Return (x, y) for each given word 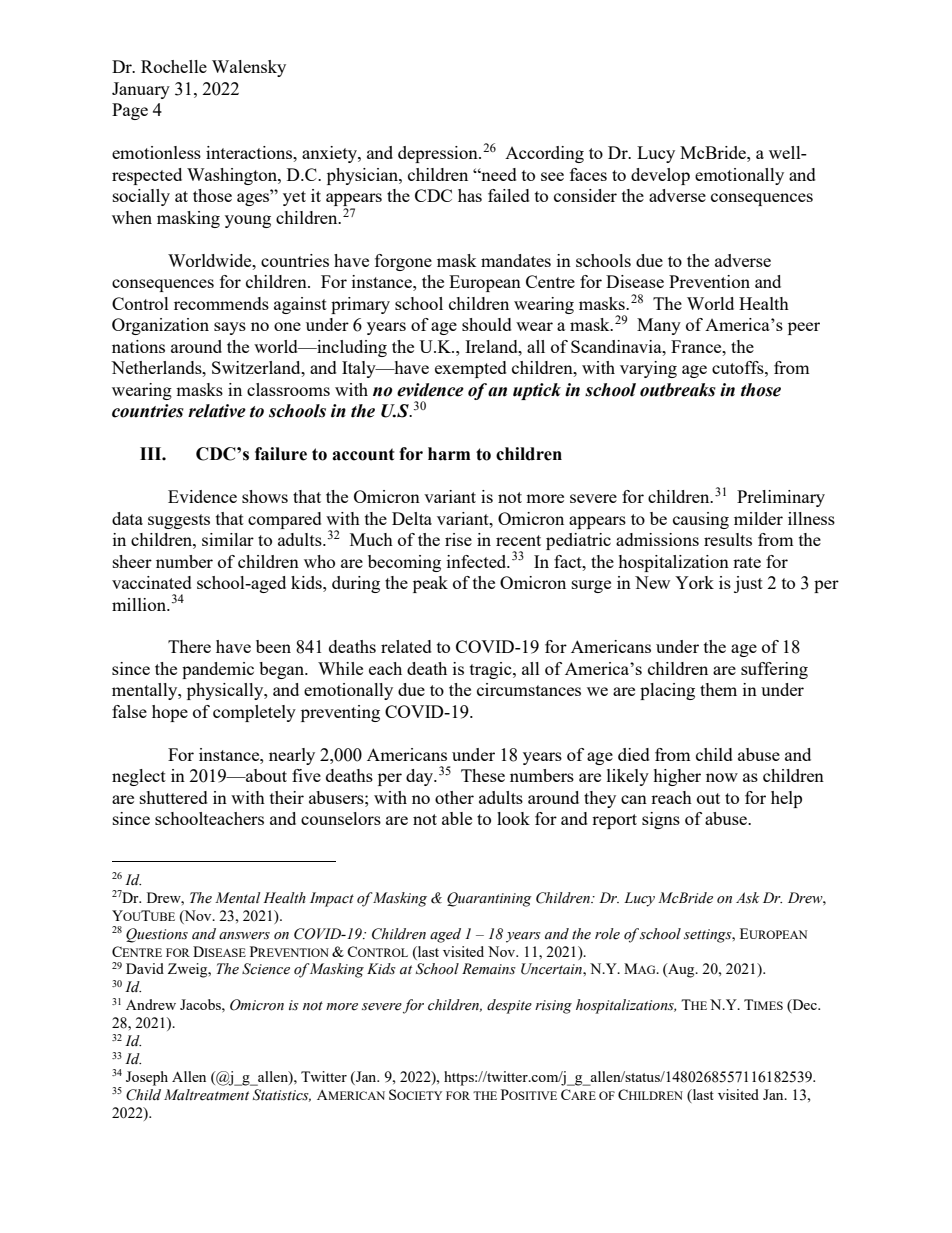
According (544, 154)
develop (660, 176)
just (748, 584)
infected (478, 561)
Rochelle (174, 66)
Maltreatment (206, 1095)
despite (509, 1006)
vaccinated (152, 582)
